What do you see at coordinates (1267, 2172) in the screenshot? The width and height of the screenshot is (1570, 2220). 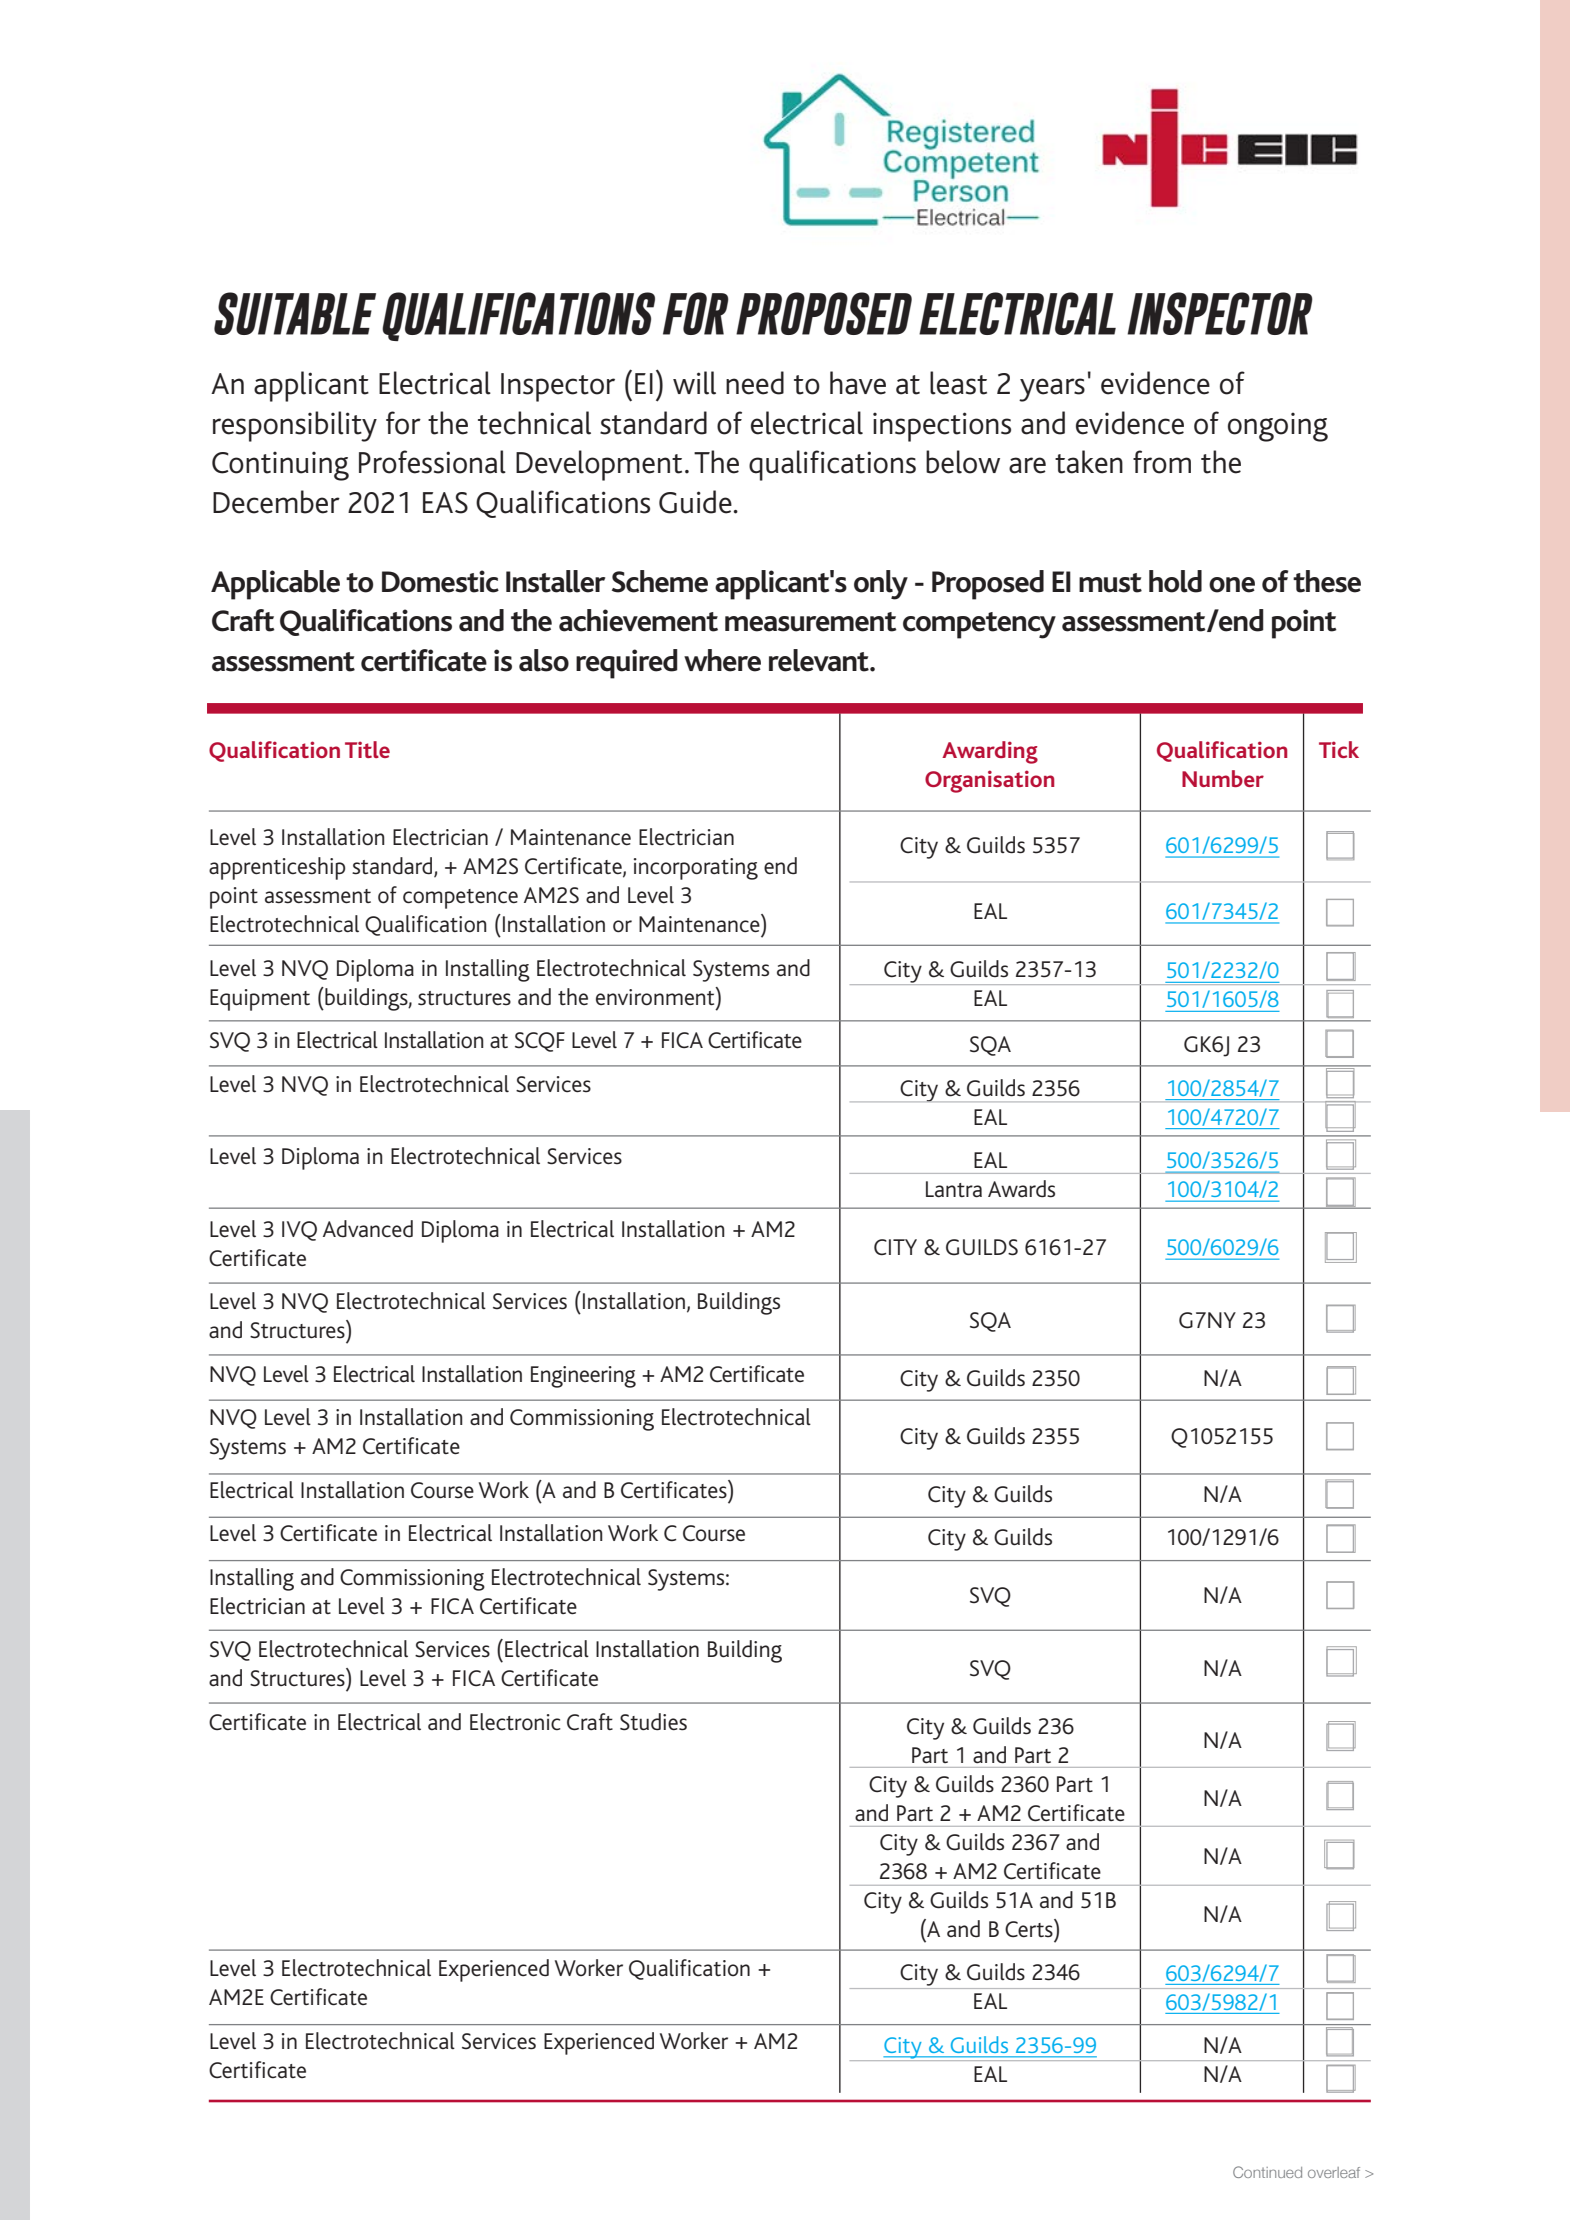 I see `Continued` at bounding box center [1267, 2172].
